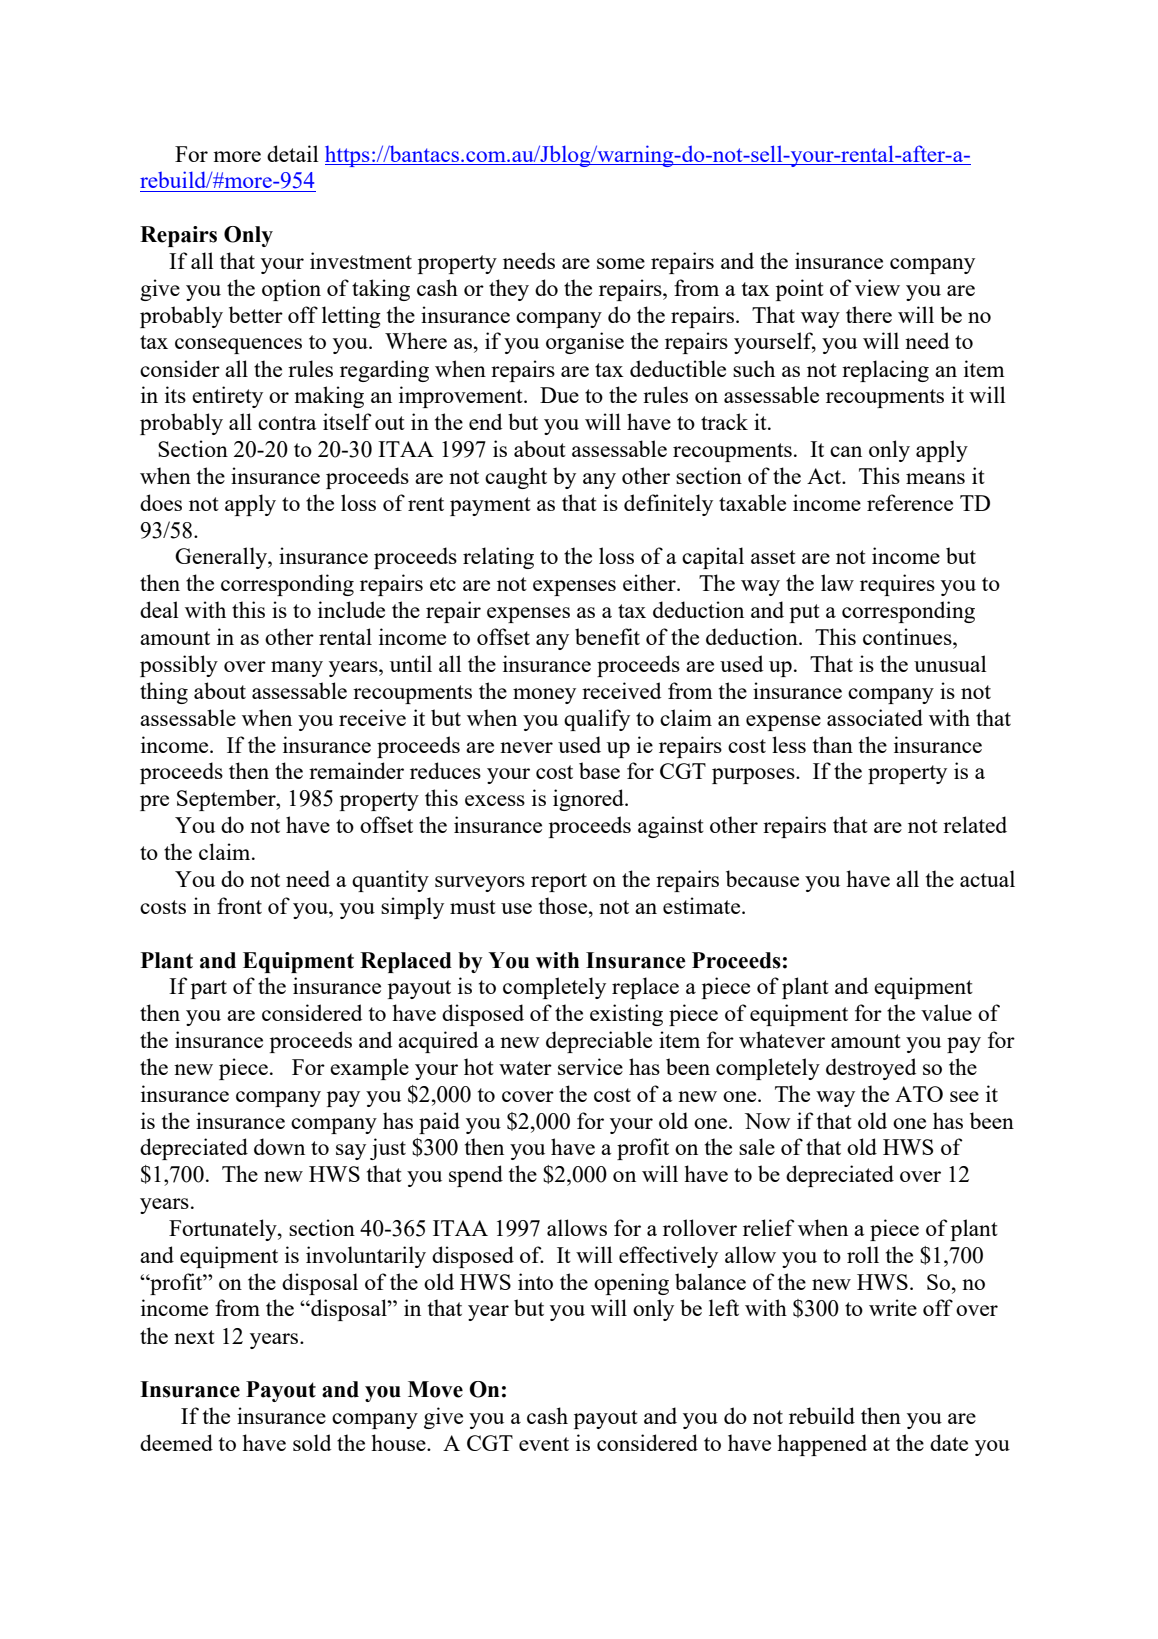  I want to click on down, so click(279, 1146).
